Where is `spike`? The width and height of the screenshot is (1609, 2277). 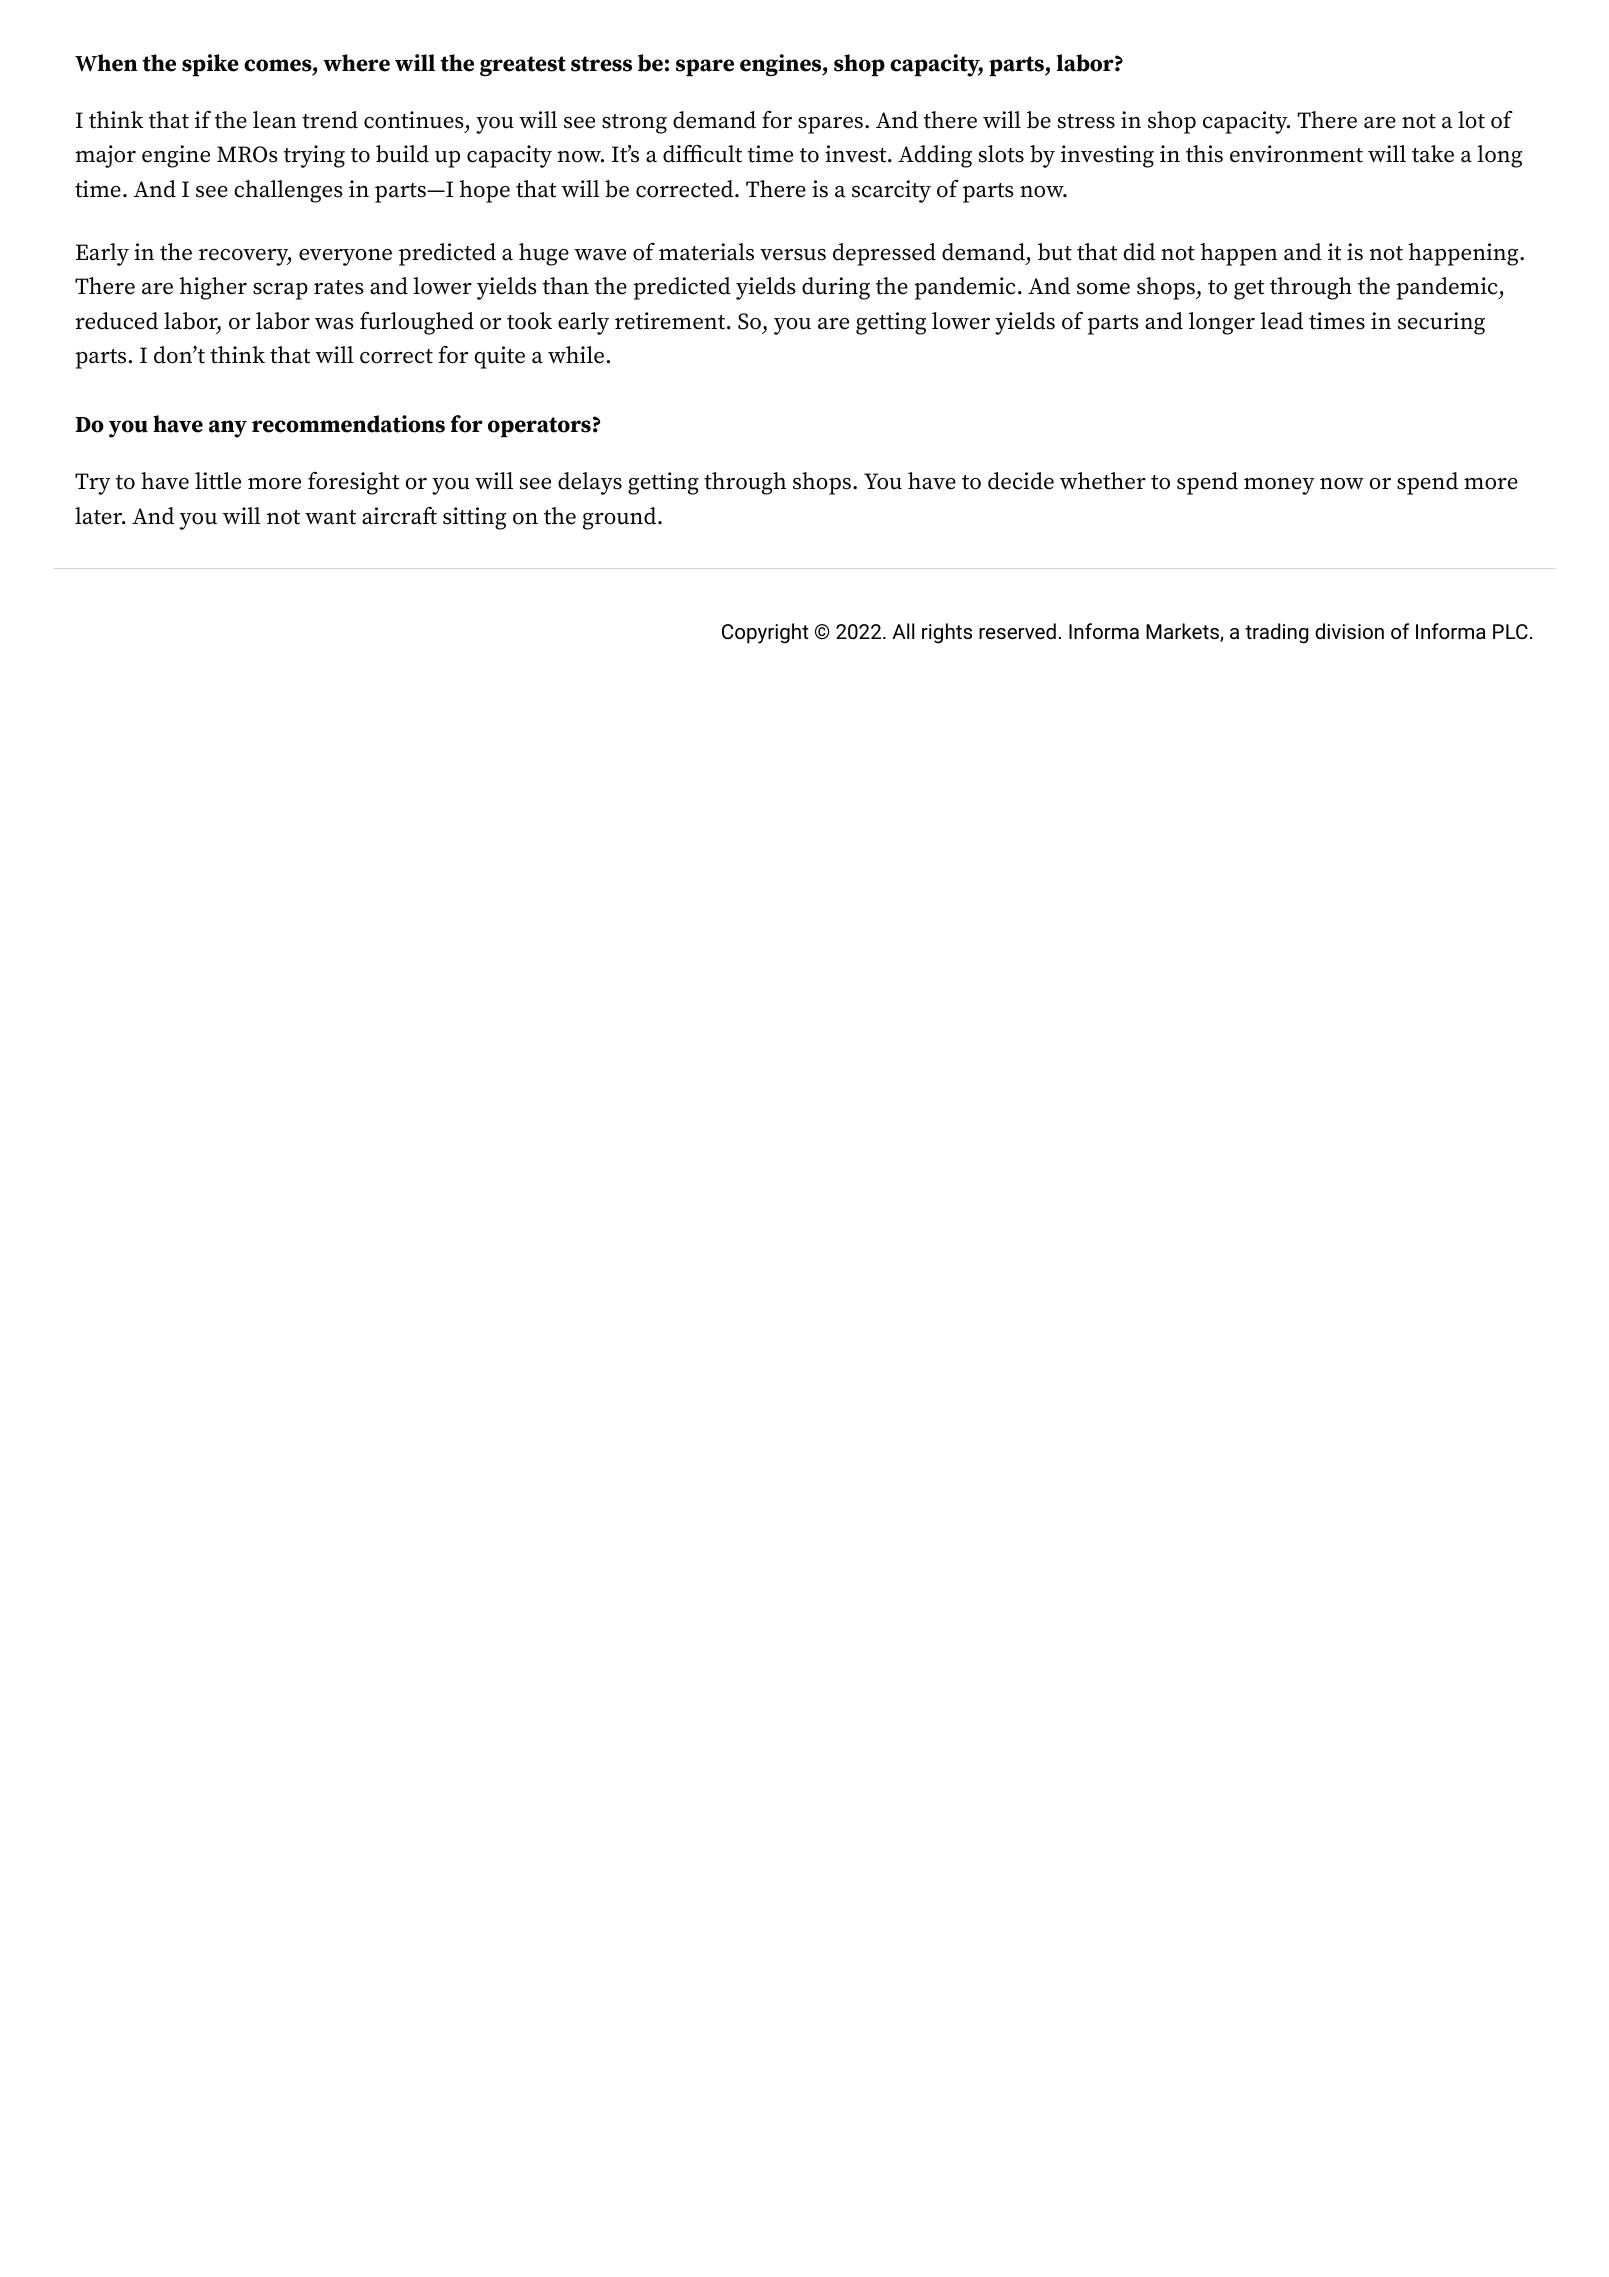 spike is located at coordinates (210, 65).
